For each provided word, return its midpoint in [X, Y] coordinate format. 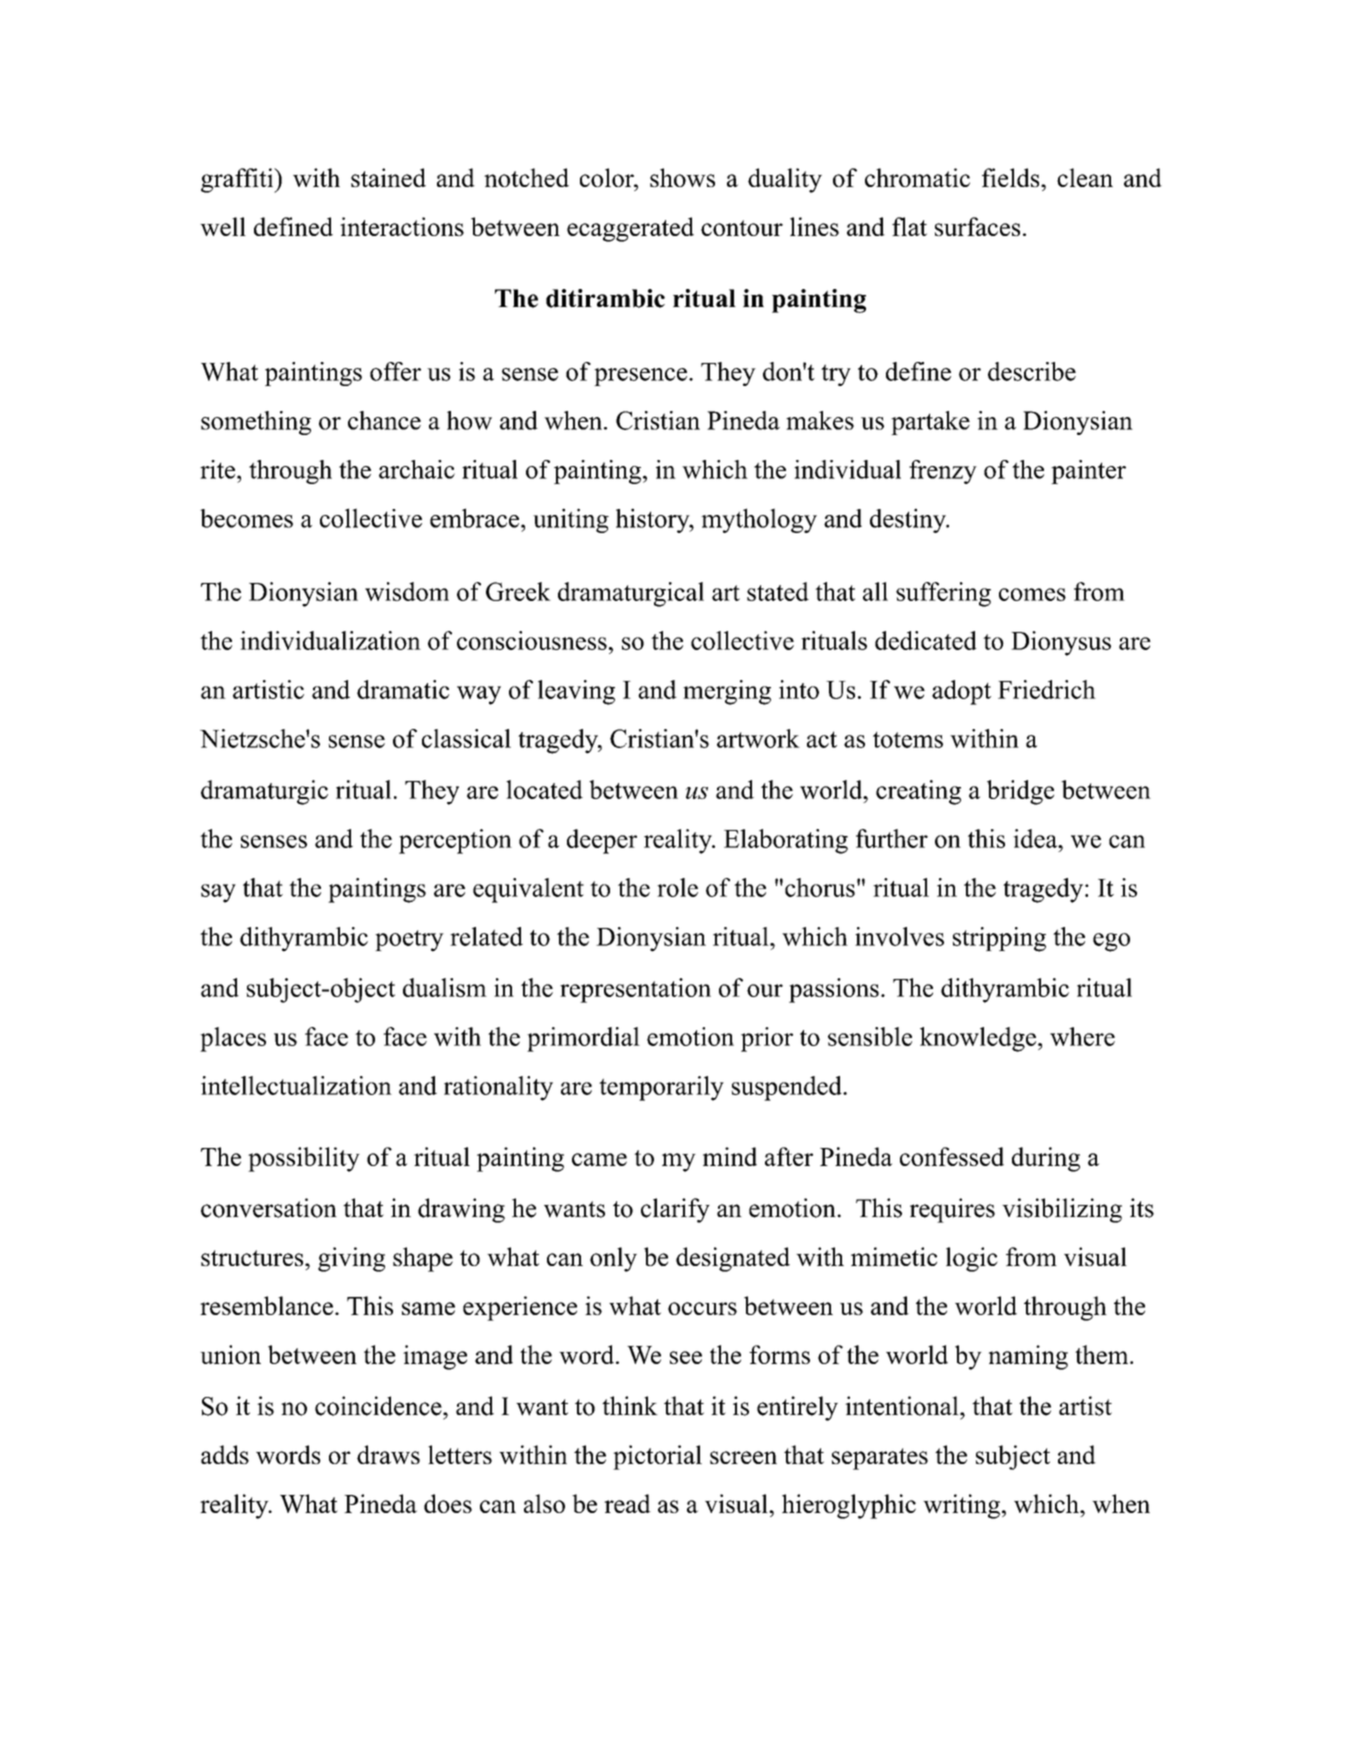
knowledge [979, 1039]
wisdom [407, 591]
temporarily [661, 1088]
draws [388, 1454]
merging [727, 692]
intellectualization [296, 1085]
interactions [402, 226]
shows [682, 177]
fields [1012, 177]
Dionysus [1061, 643]
